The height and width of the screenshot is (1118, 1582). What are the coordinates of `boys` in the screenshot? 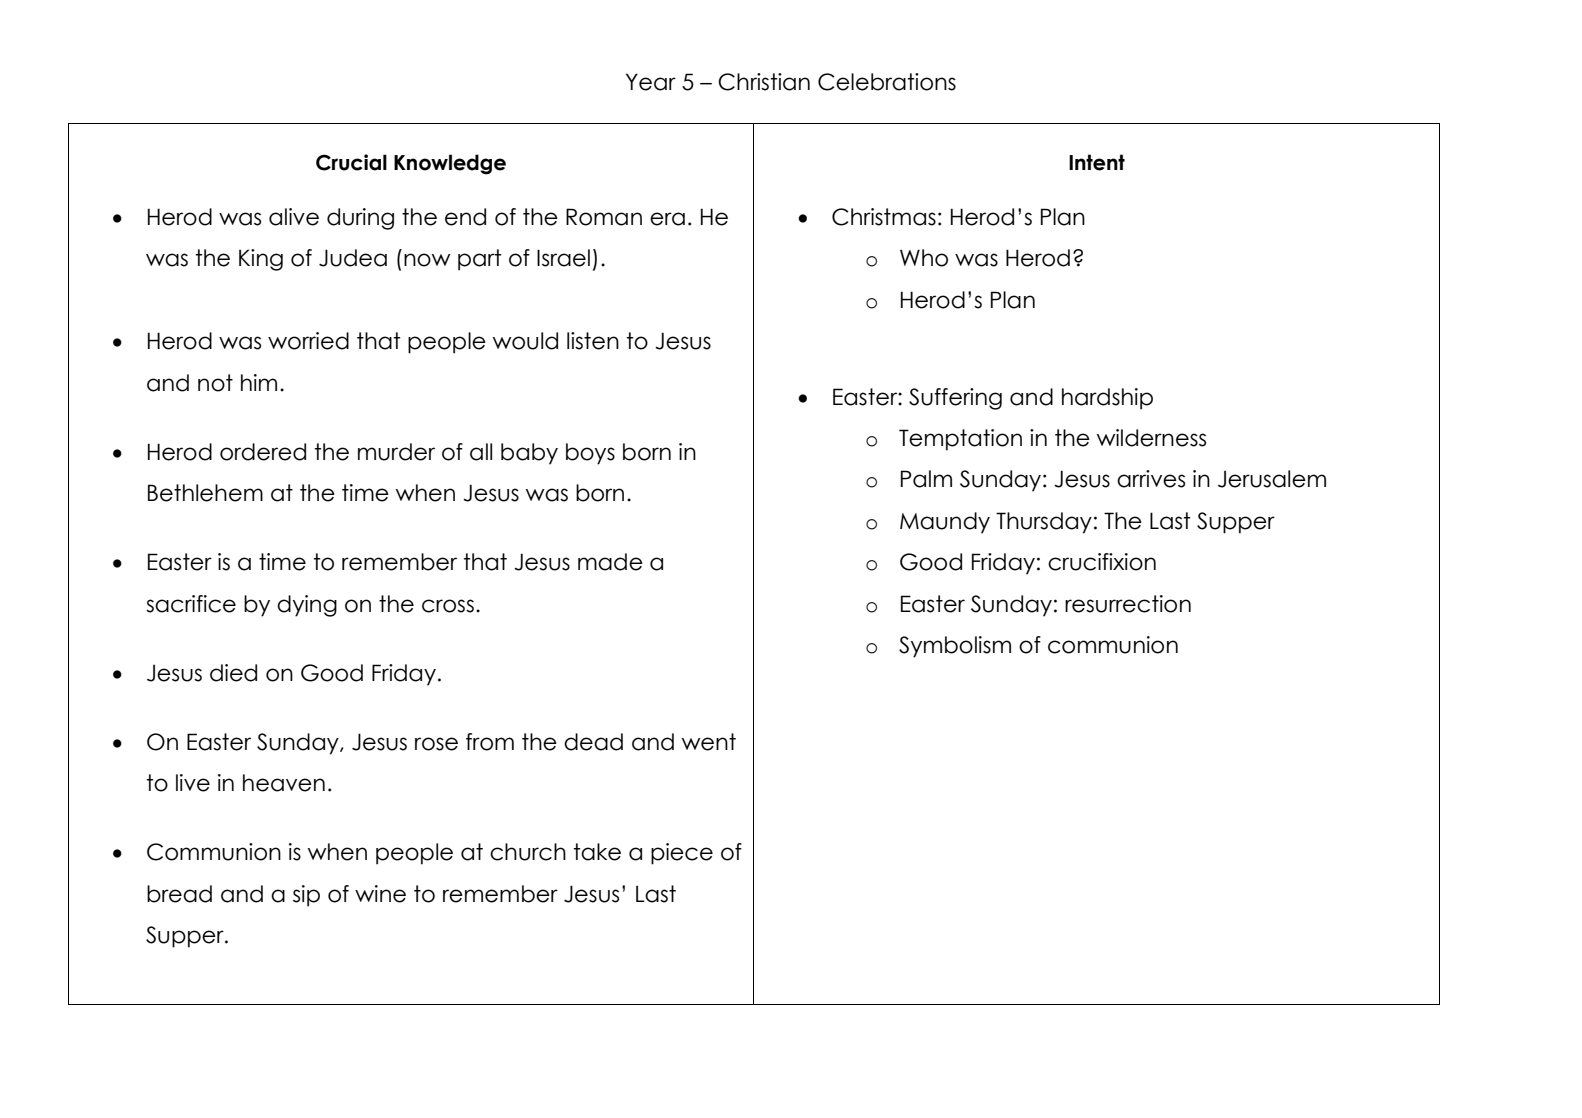 It's located at (590, 454).
